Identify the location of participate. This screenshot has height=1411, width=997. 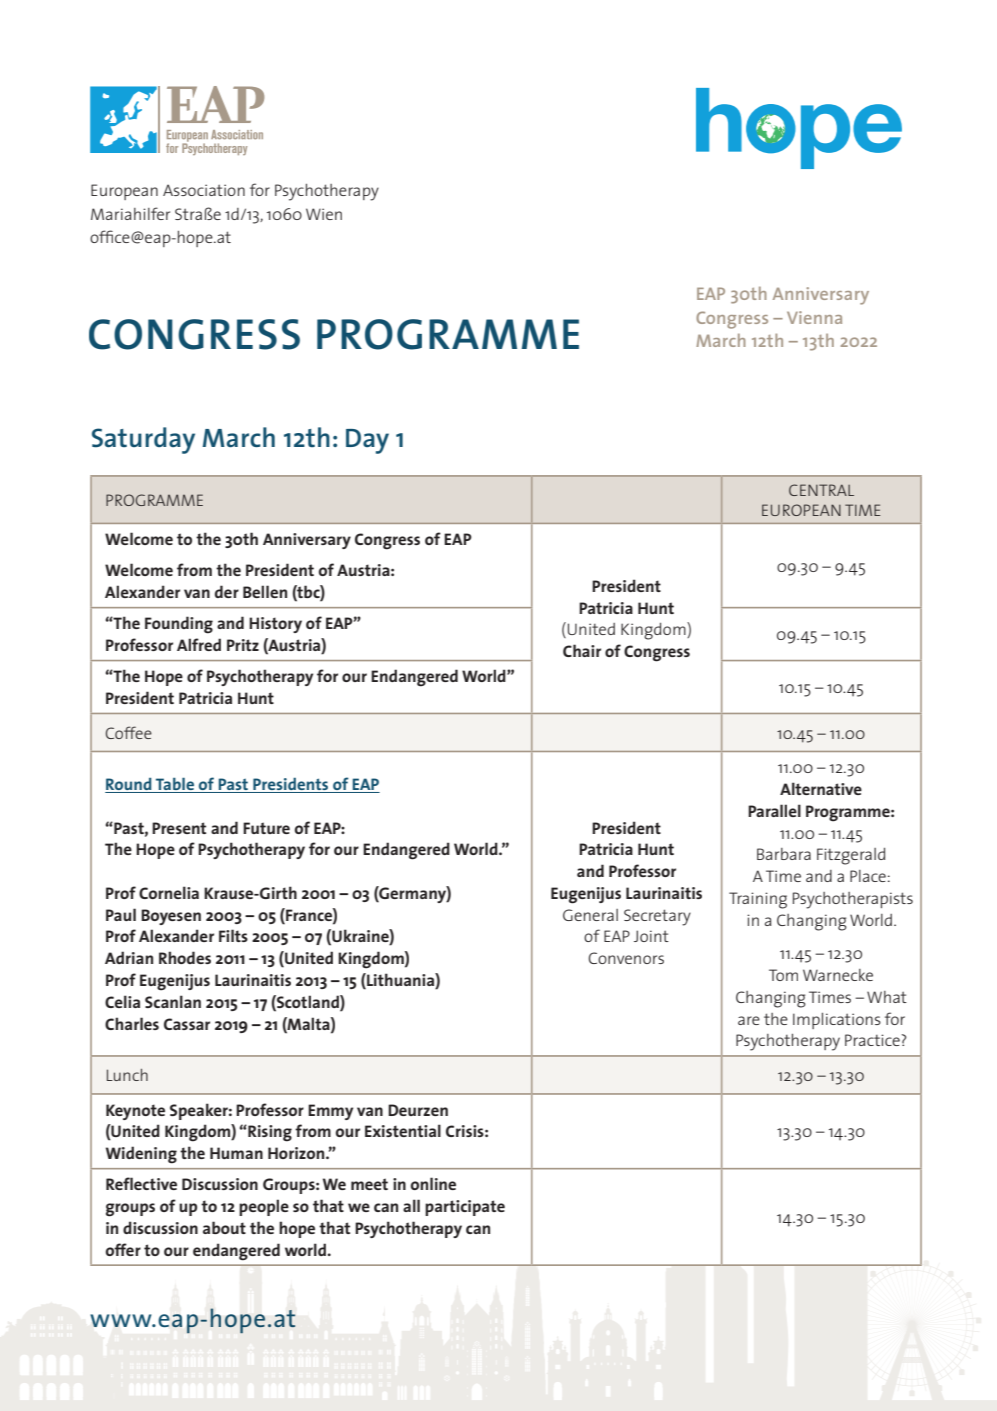
(465, 1208).
